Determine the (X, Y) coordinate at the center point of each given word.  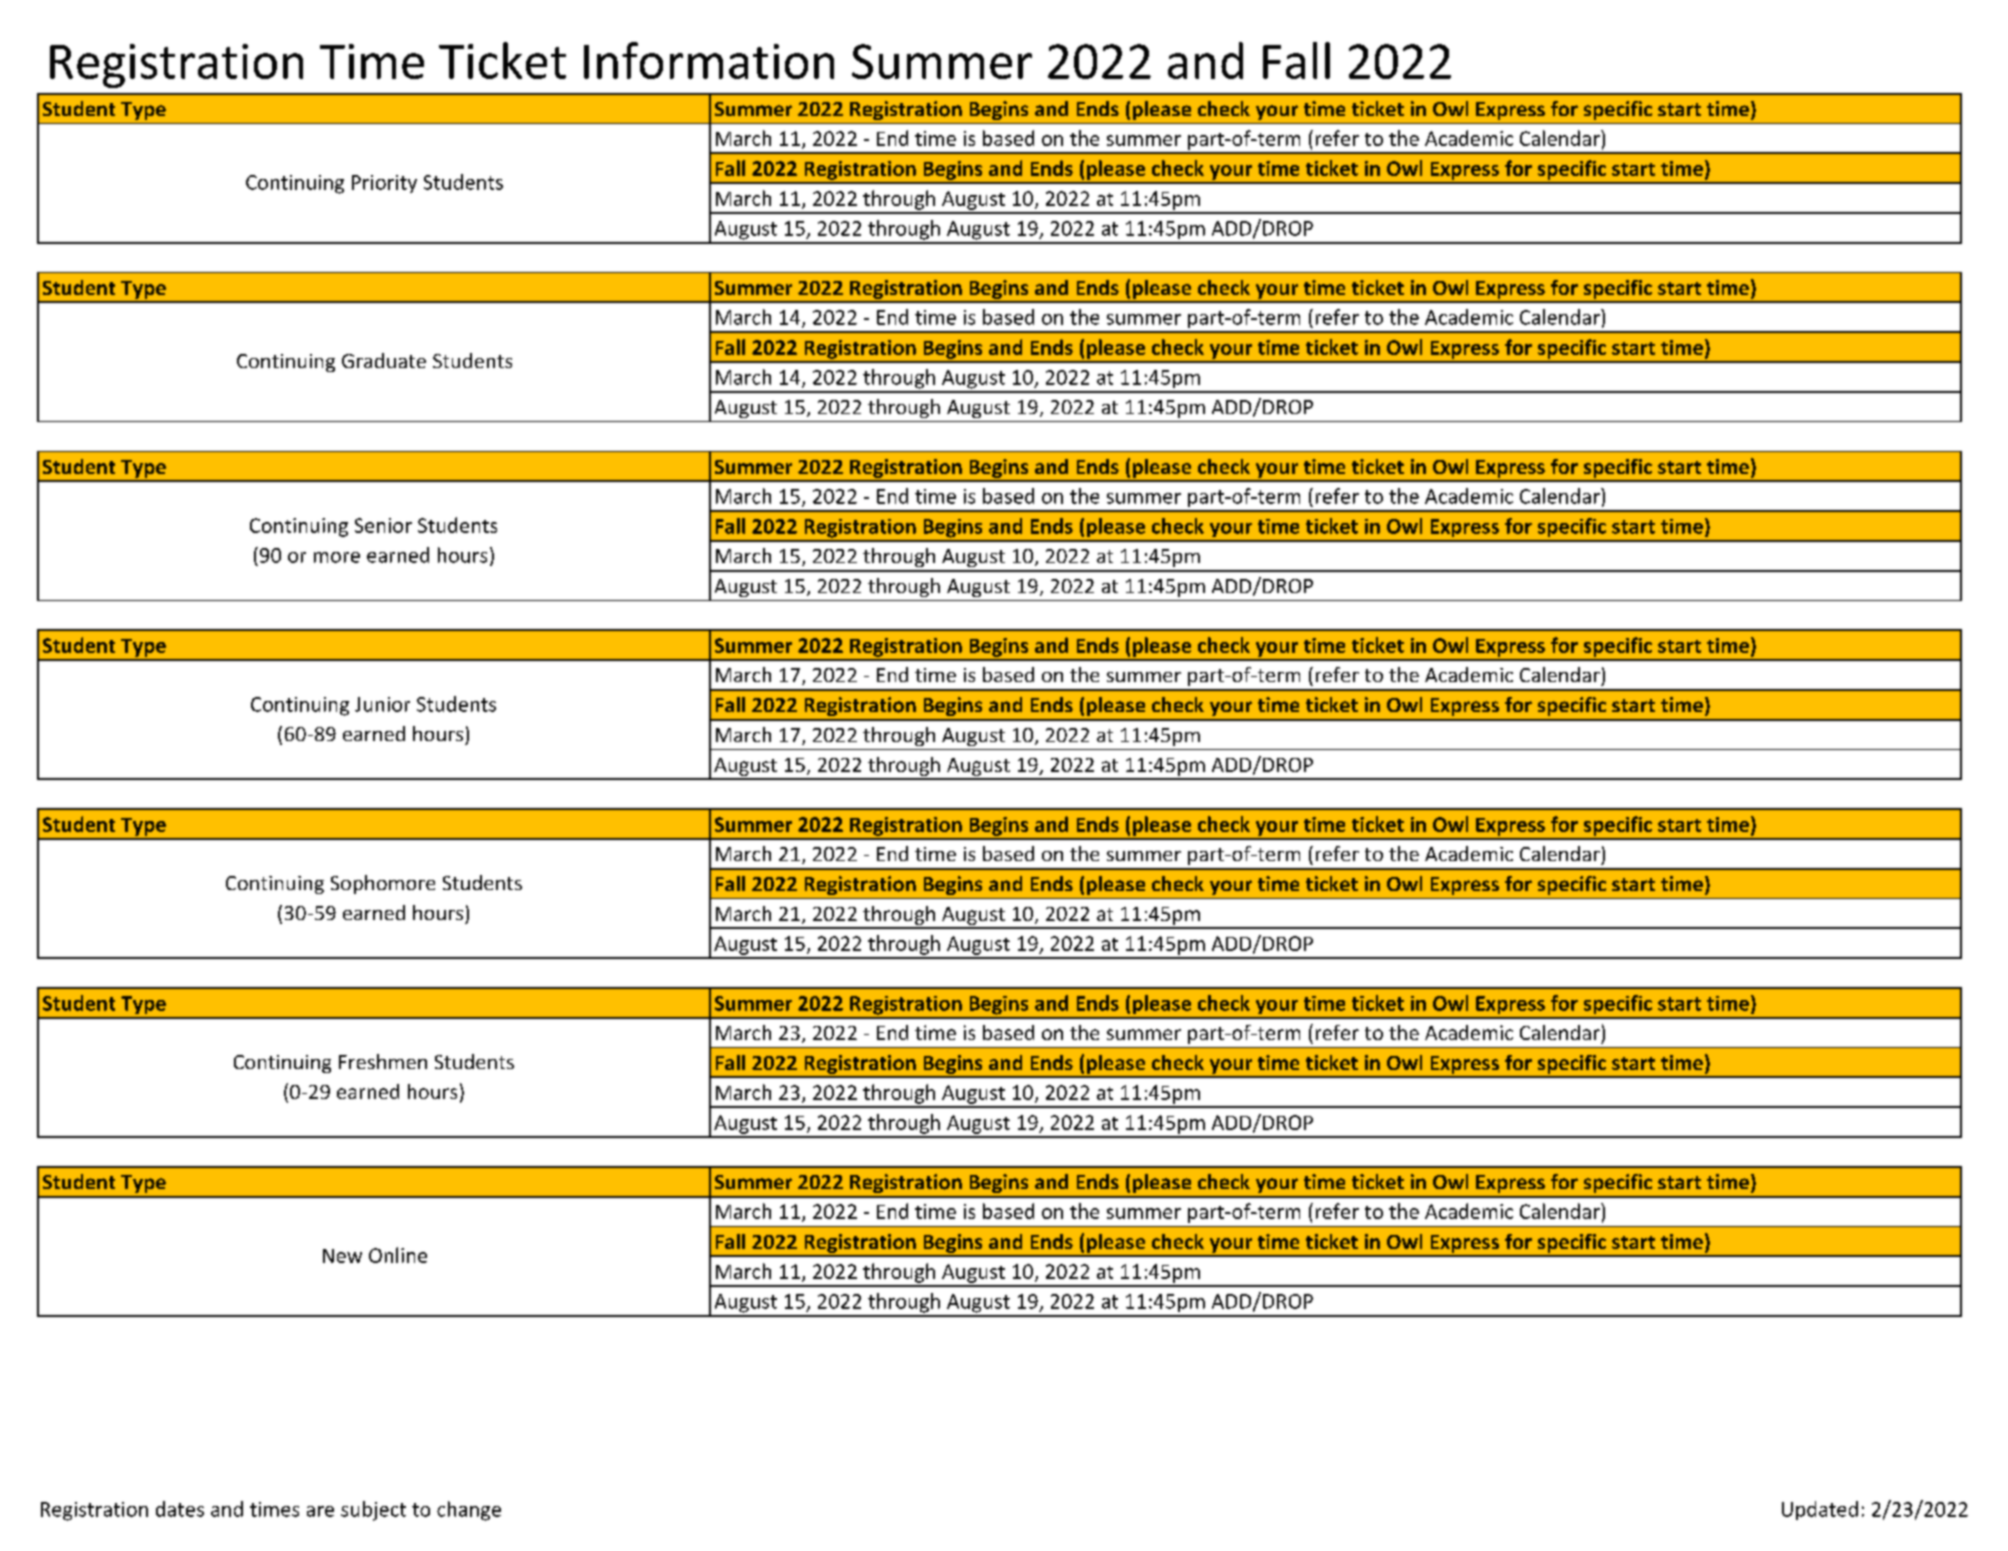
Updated (1820, 1510)
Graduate (384, 360)
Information (709, 60)
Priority (384, 184)
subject (373, 1511)
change (469, 1511)
